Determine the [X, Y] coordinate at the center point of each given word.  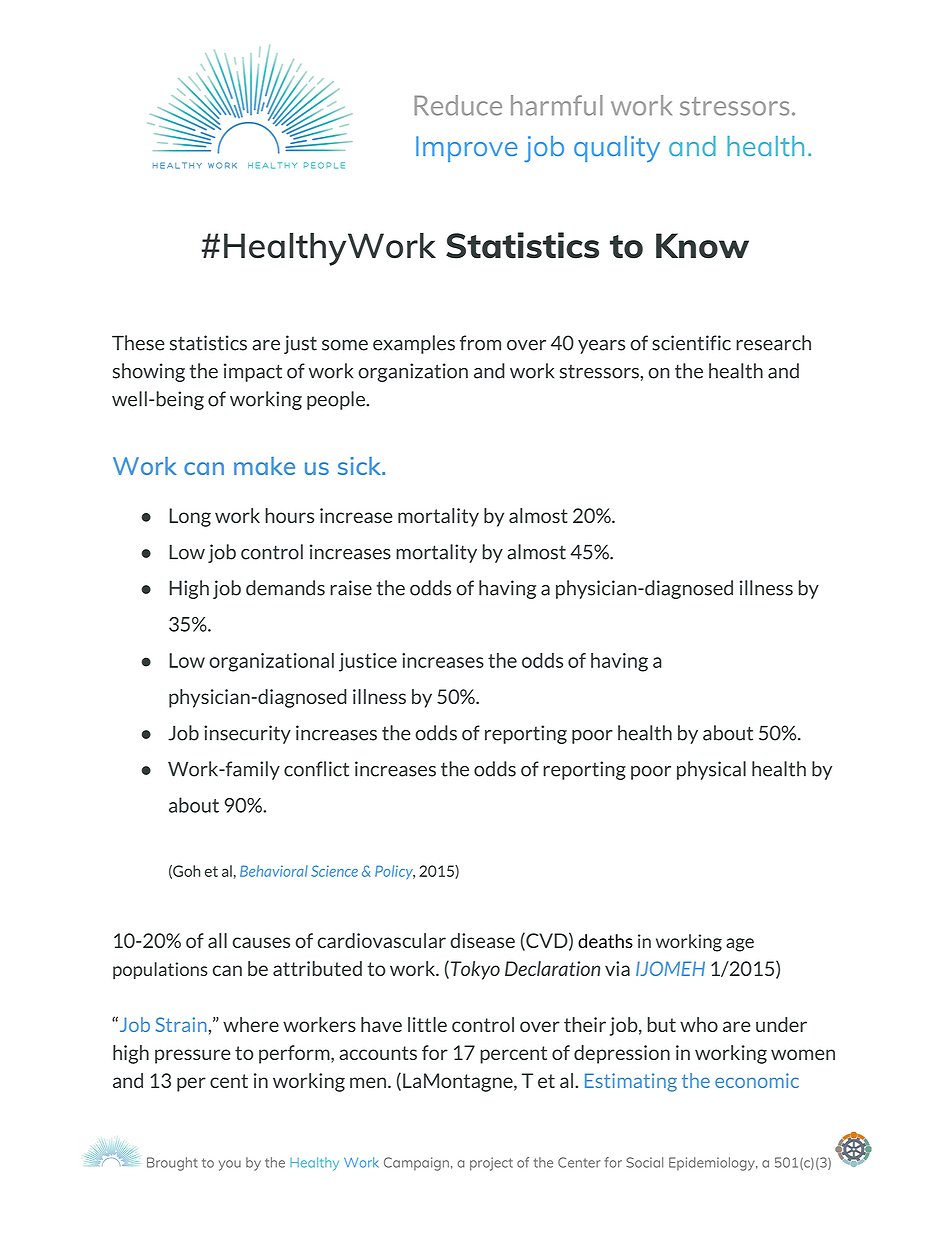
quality [617, 149]
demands [285, 588]
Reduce [458, 105]
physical [711, 770]
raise [351, 588]
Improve [466, 149]
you [230, 1165]
